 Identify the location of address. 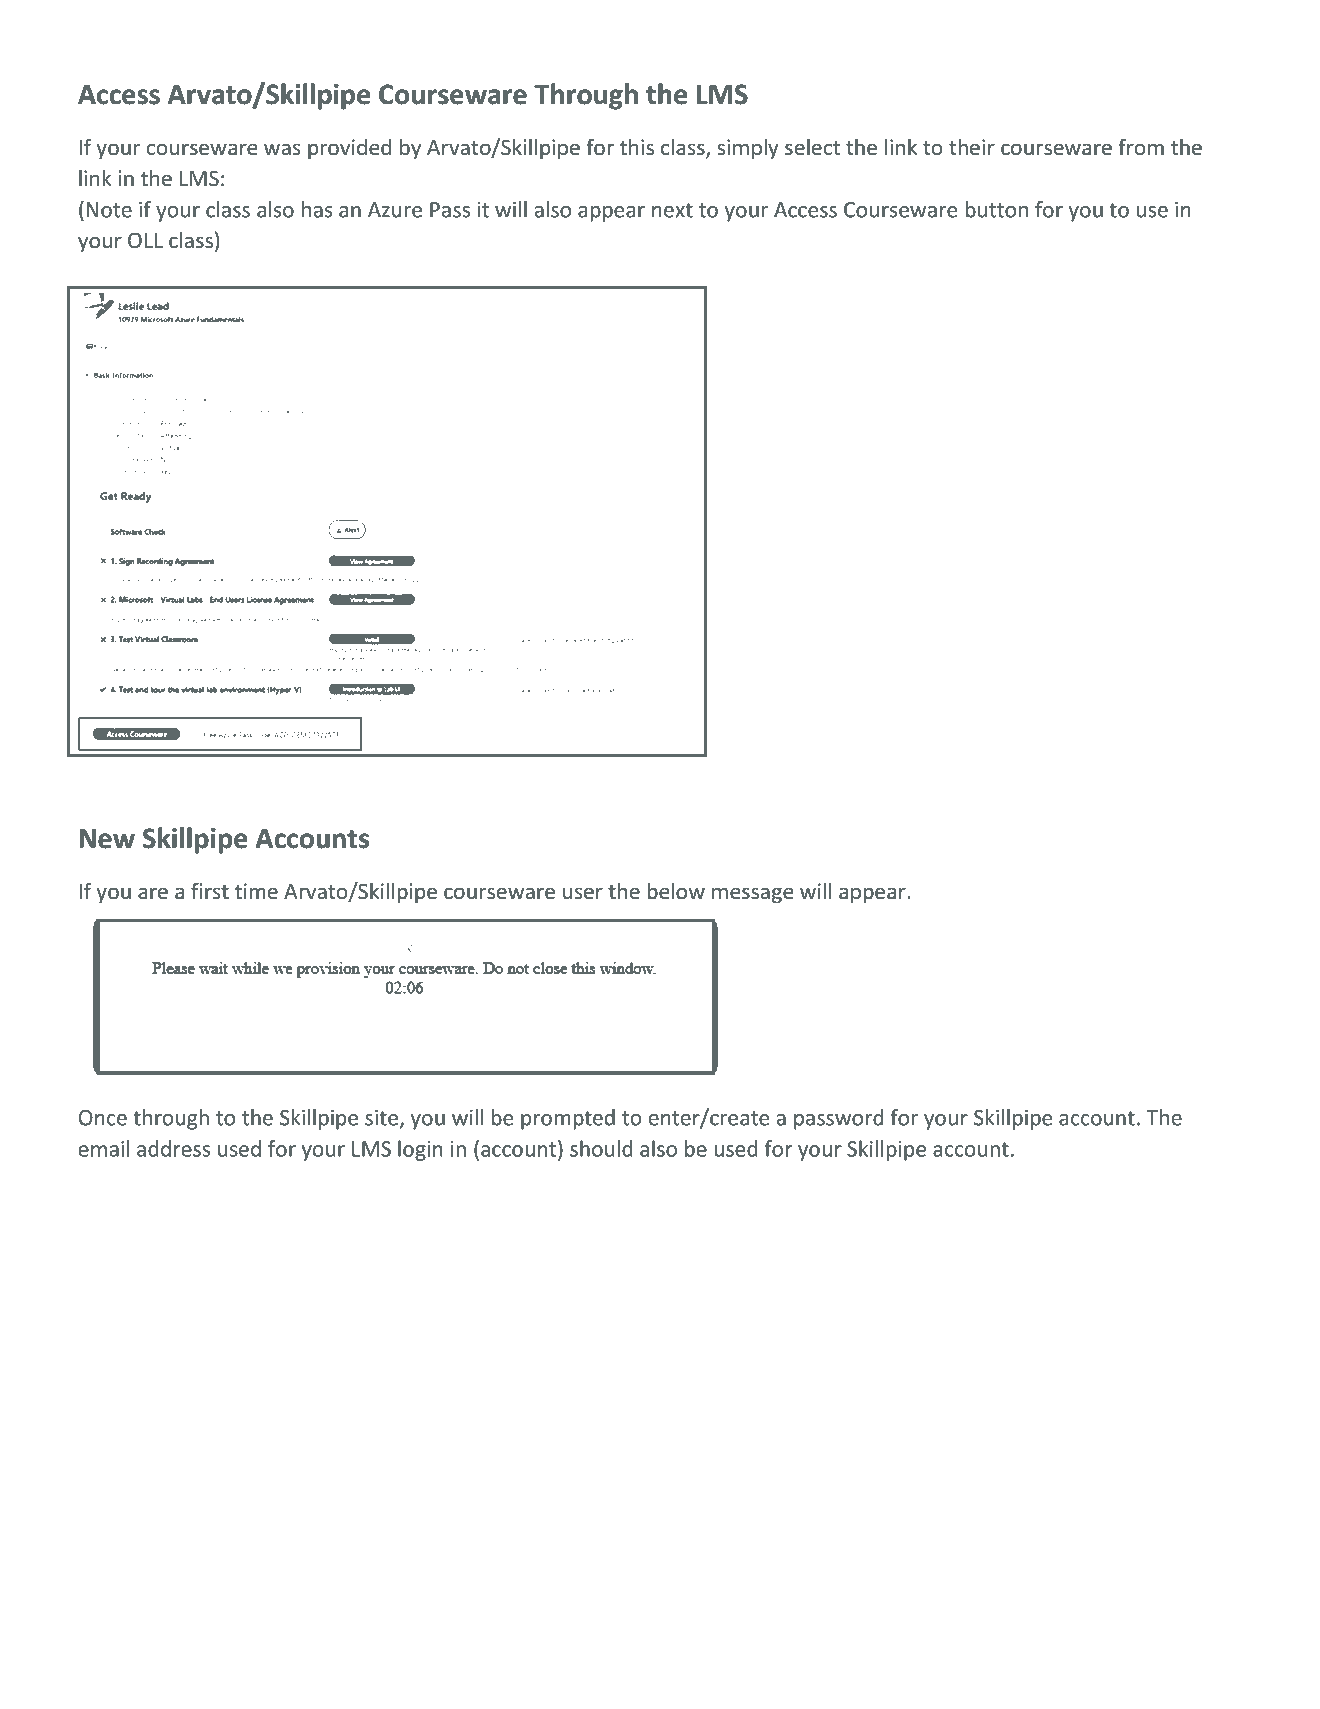
(173, 1148).
